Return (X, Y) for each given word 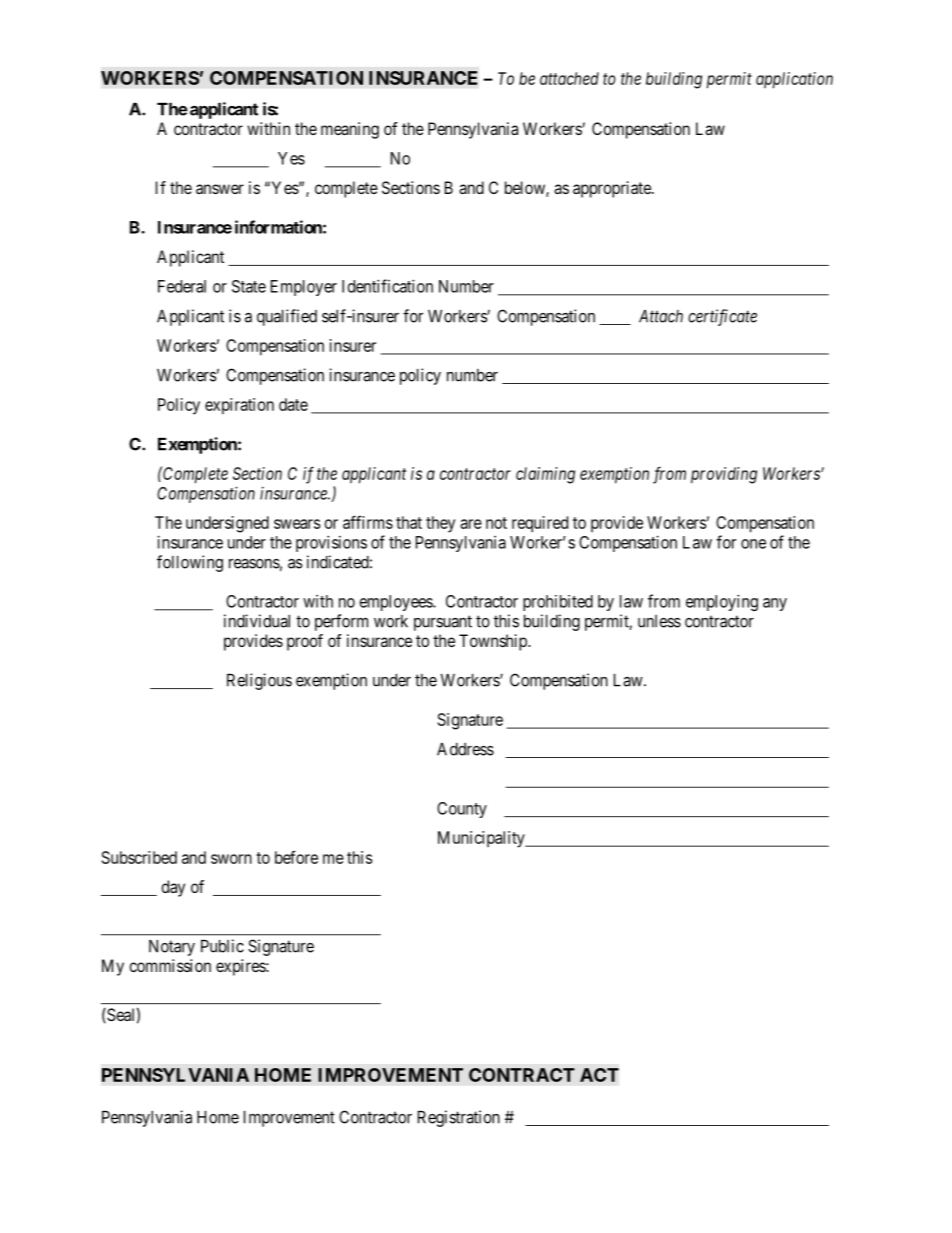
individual (257, 621)
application (794, 80)
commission (170, 965)
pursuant (443, 623)
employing (722, 602)
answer (220, 189)
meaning (350, 130)
